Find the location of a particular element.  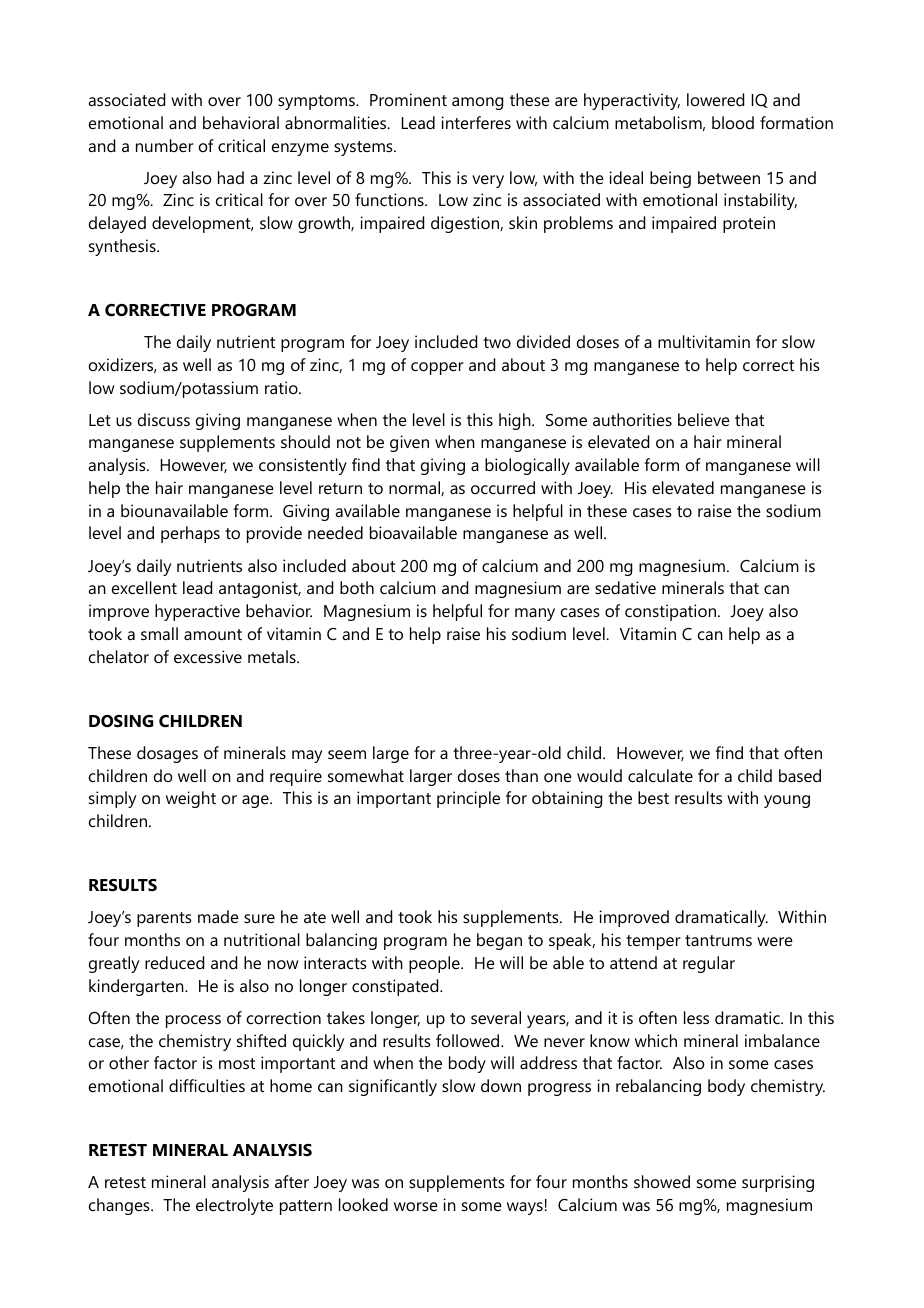

number is located at coordinates (165, 145).
